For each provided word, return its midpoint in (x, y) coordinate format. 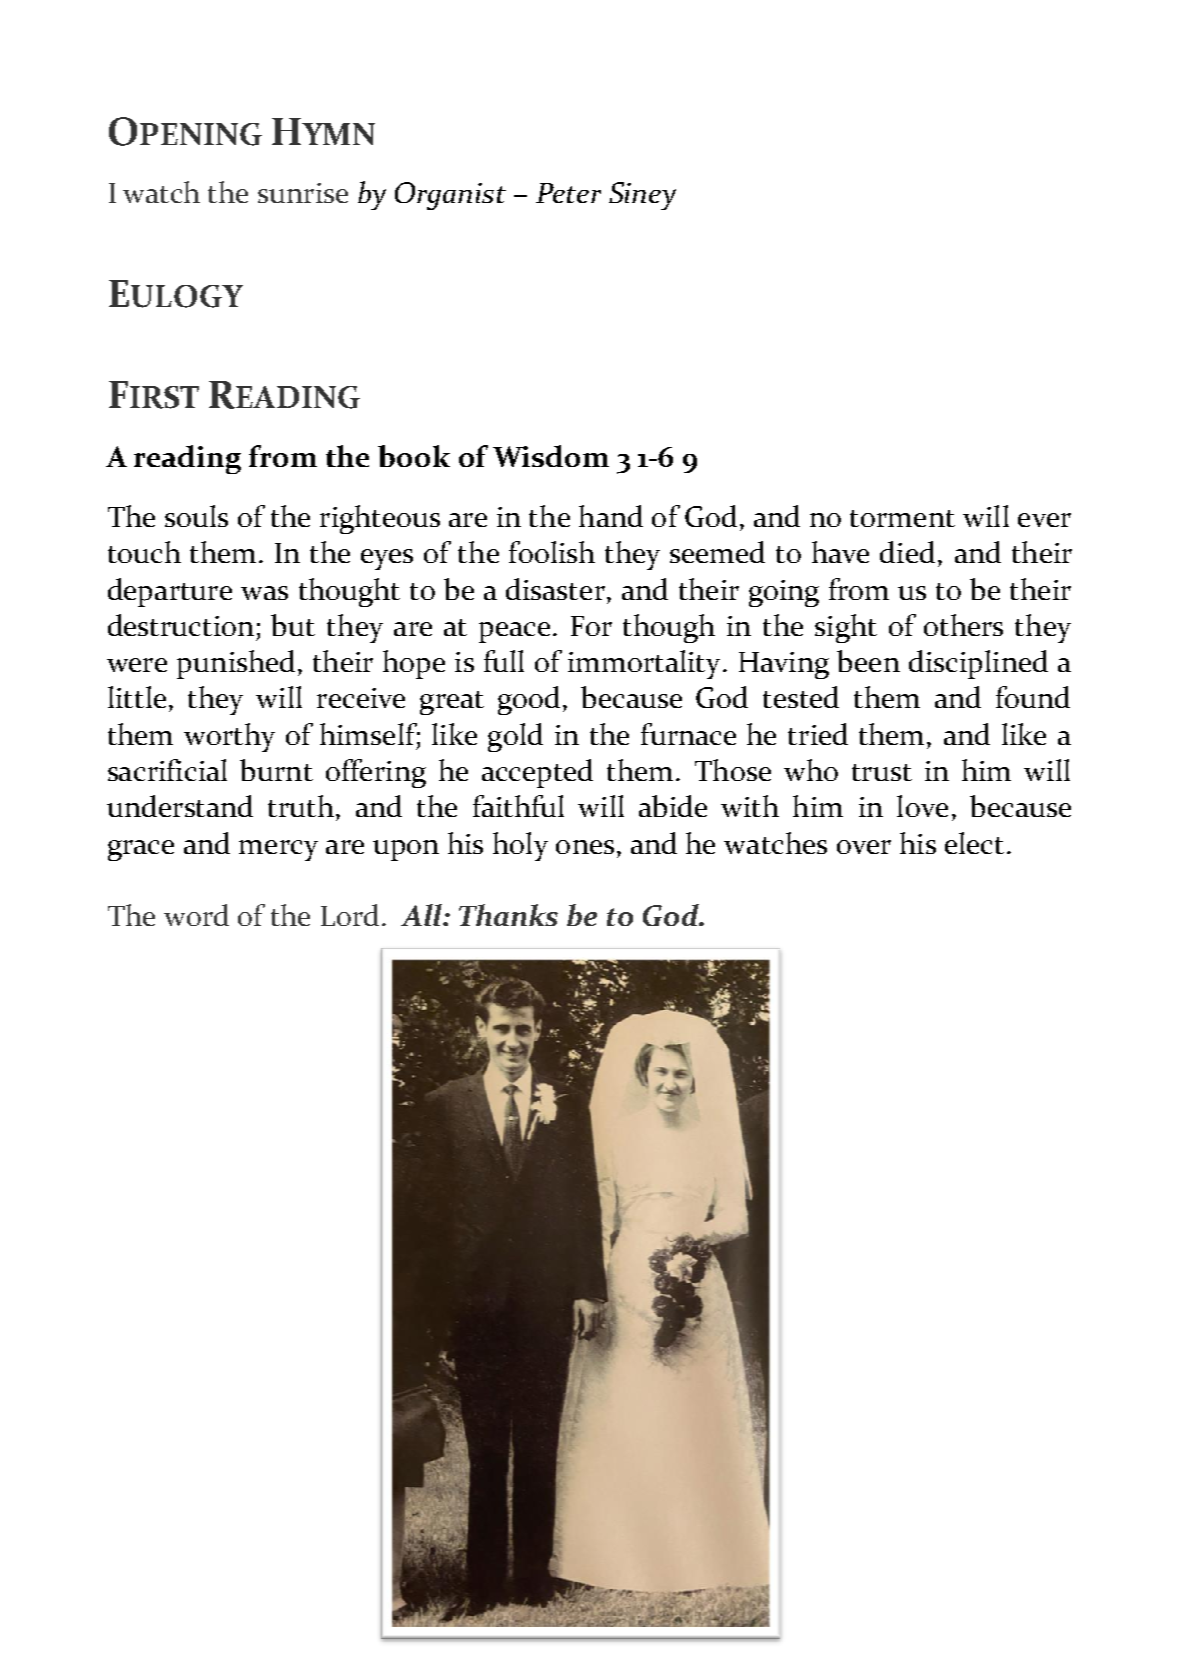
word (196, 915)
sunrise (303, 193)
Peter (568, 193)
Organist (450, 196)
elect (974, 843)
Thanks (508, 915)
